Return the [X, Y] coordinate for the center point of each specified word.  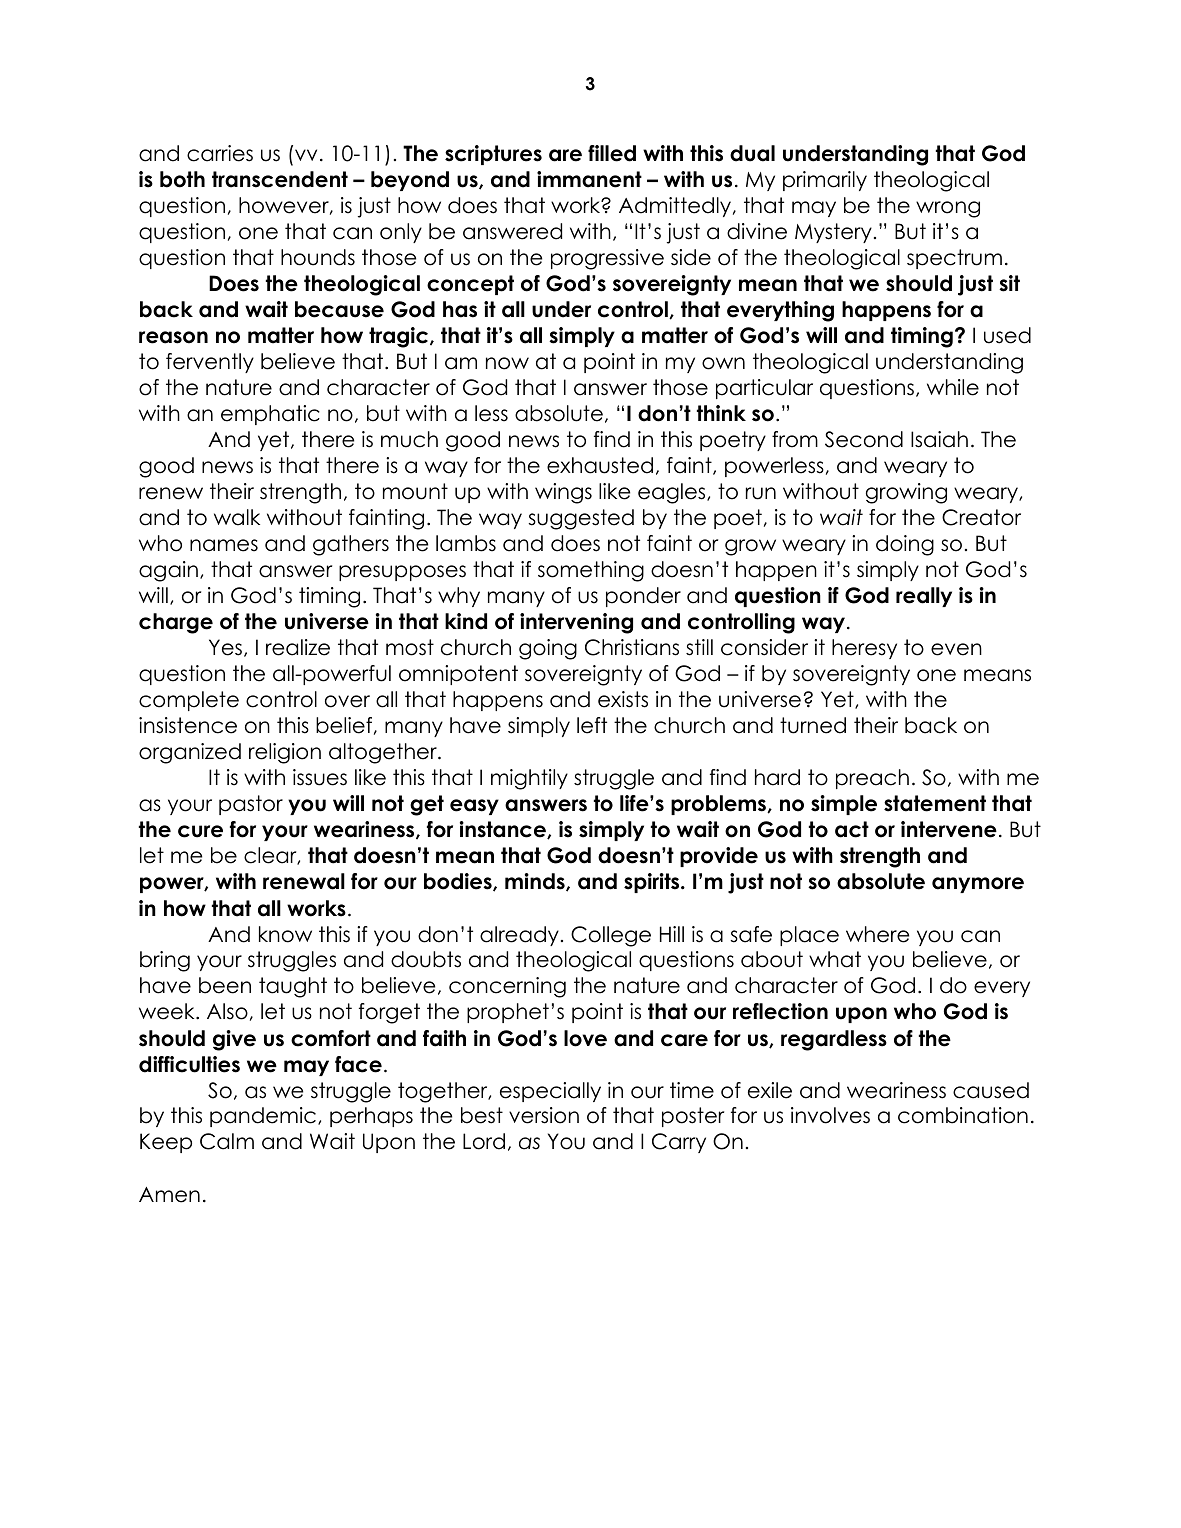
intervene [949, 829]
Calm [227, 1141]
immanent [589, 179]
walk [237, 517]
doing [905, 545]
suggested [581, 519]
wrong [948, 209]
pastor [251, 805]
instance [504, 830]
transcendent [280, 179]
